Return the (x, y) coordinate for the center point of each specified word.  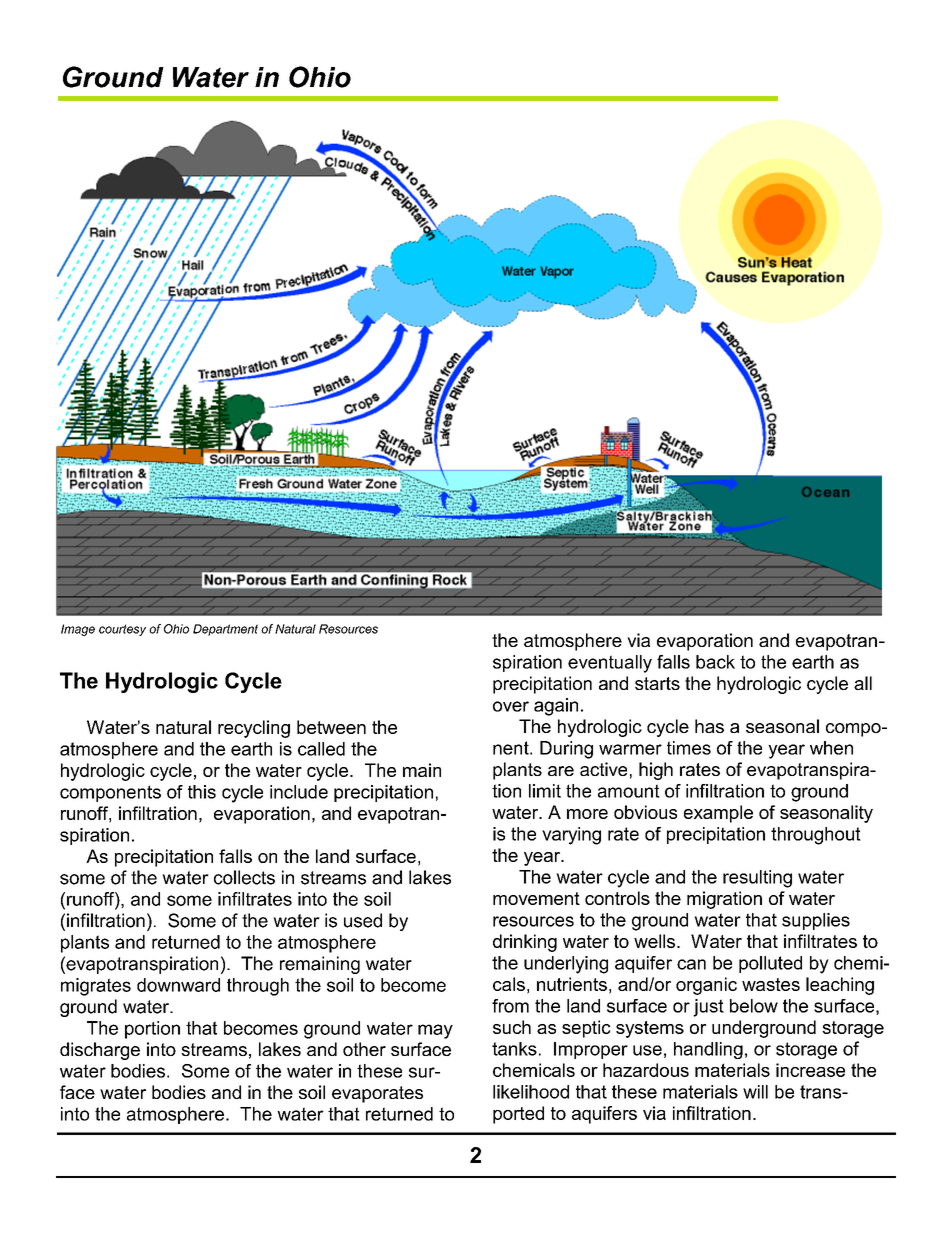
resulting (757, 879)
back (715, 662)
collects (244, 877)
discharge (100, 1051)
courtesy (122, 630)
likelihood (531, 1092)
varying (571, 836)
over (511, 706)
